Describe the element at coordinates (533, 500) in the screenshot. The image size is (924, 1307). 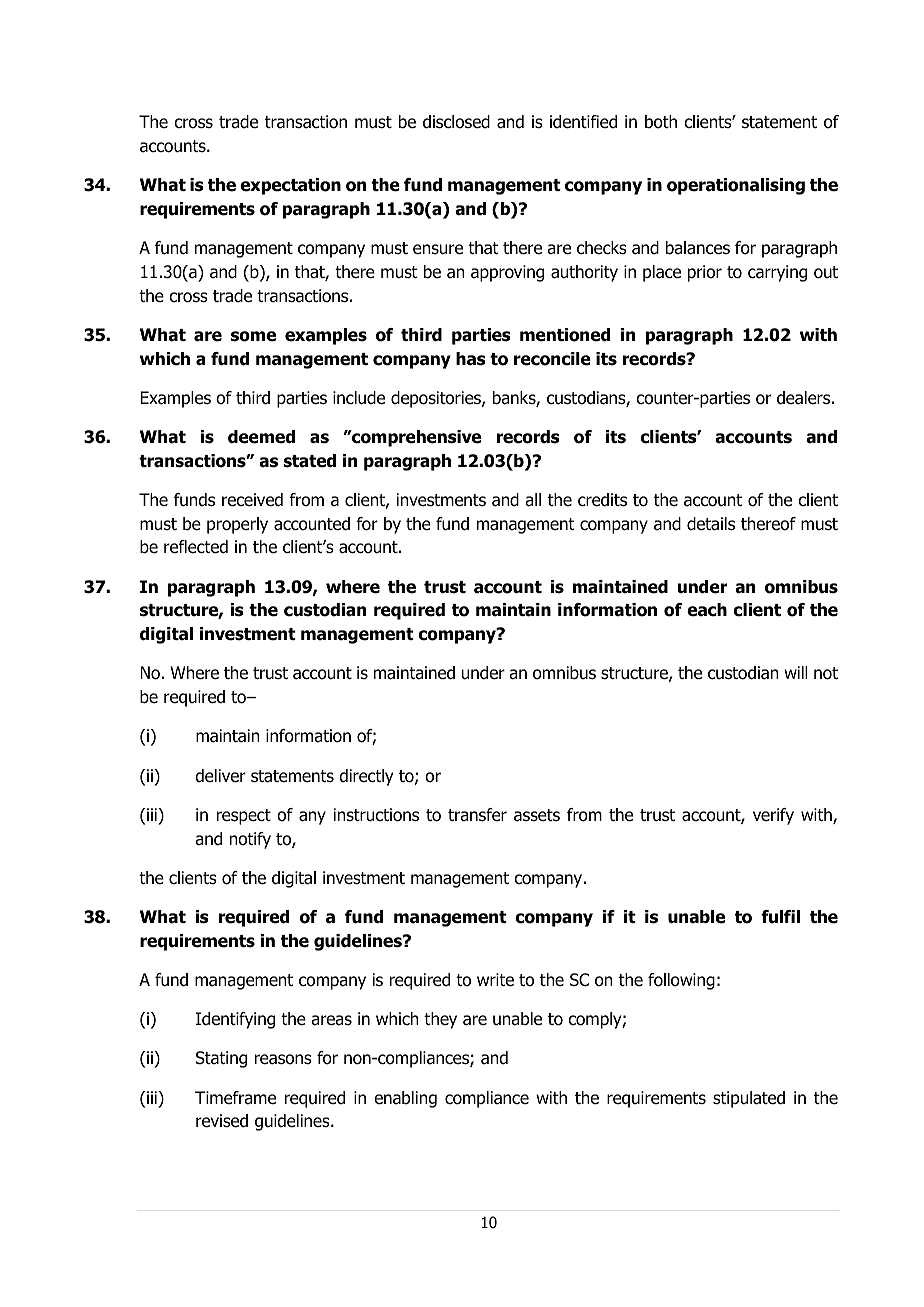
I see `all` at that location.
